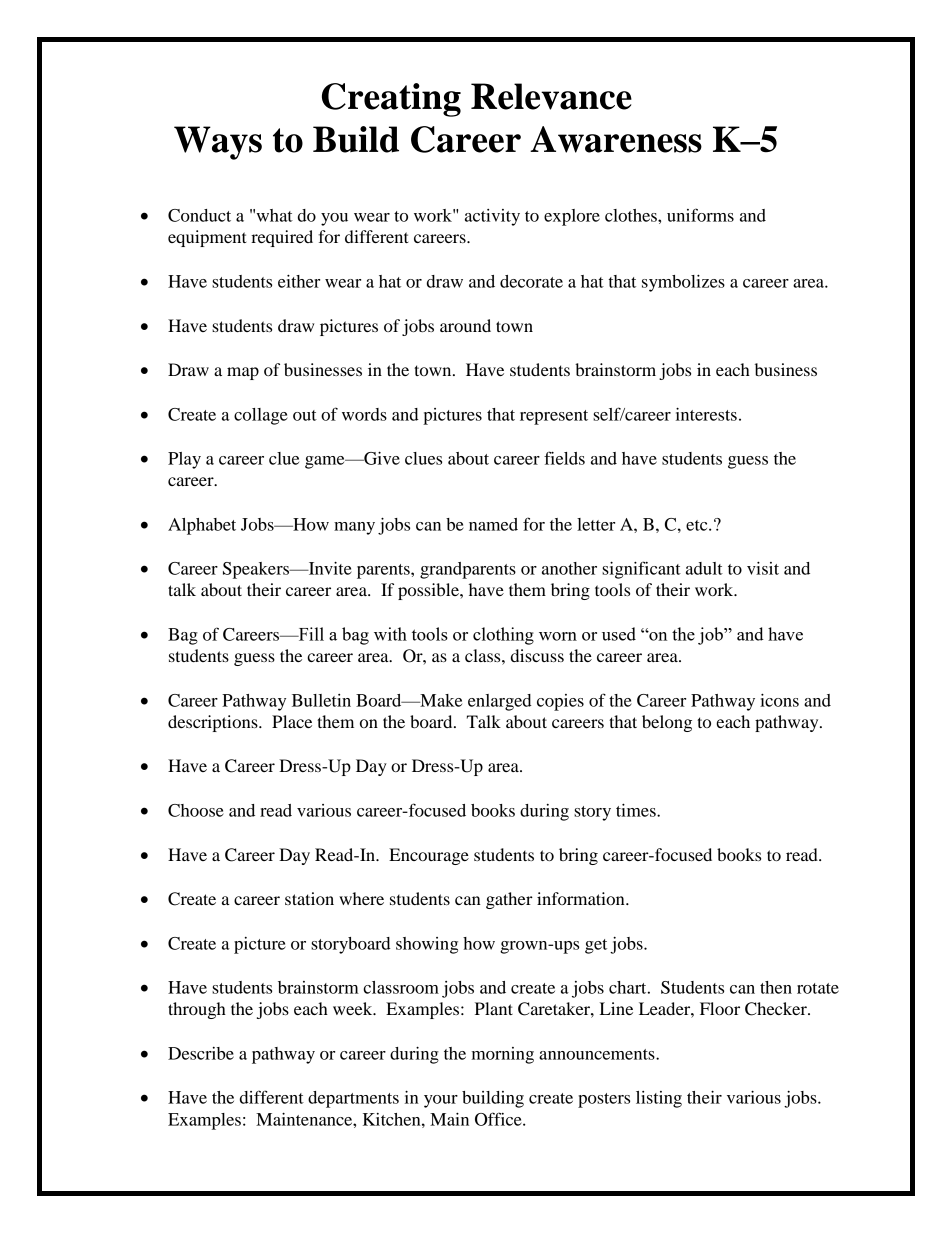 The width and height of the document is (952, 1233). What do you see at coordinates (551, 96) in the document?
I see `Relevance` at bounding box center [551, 96].
